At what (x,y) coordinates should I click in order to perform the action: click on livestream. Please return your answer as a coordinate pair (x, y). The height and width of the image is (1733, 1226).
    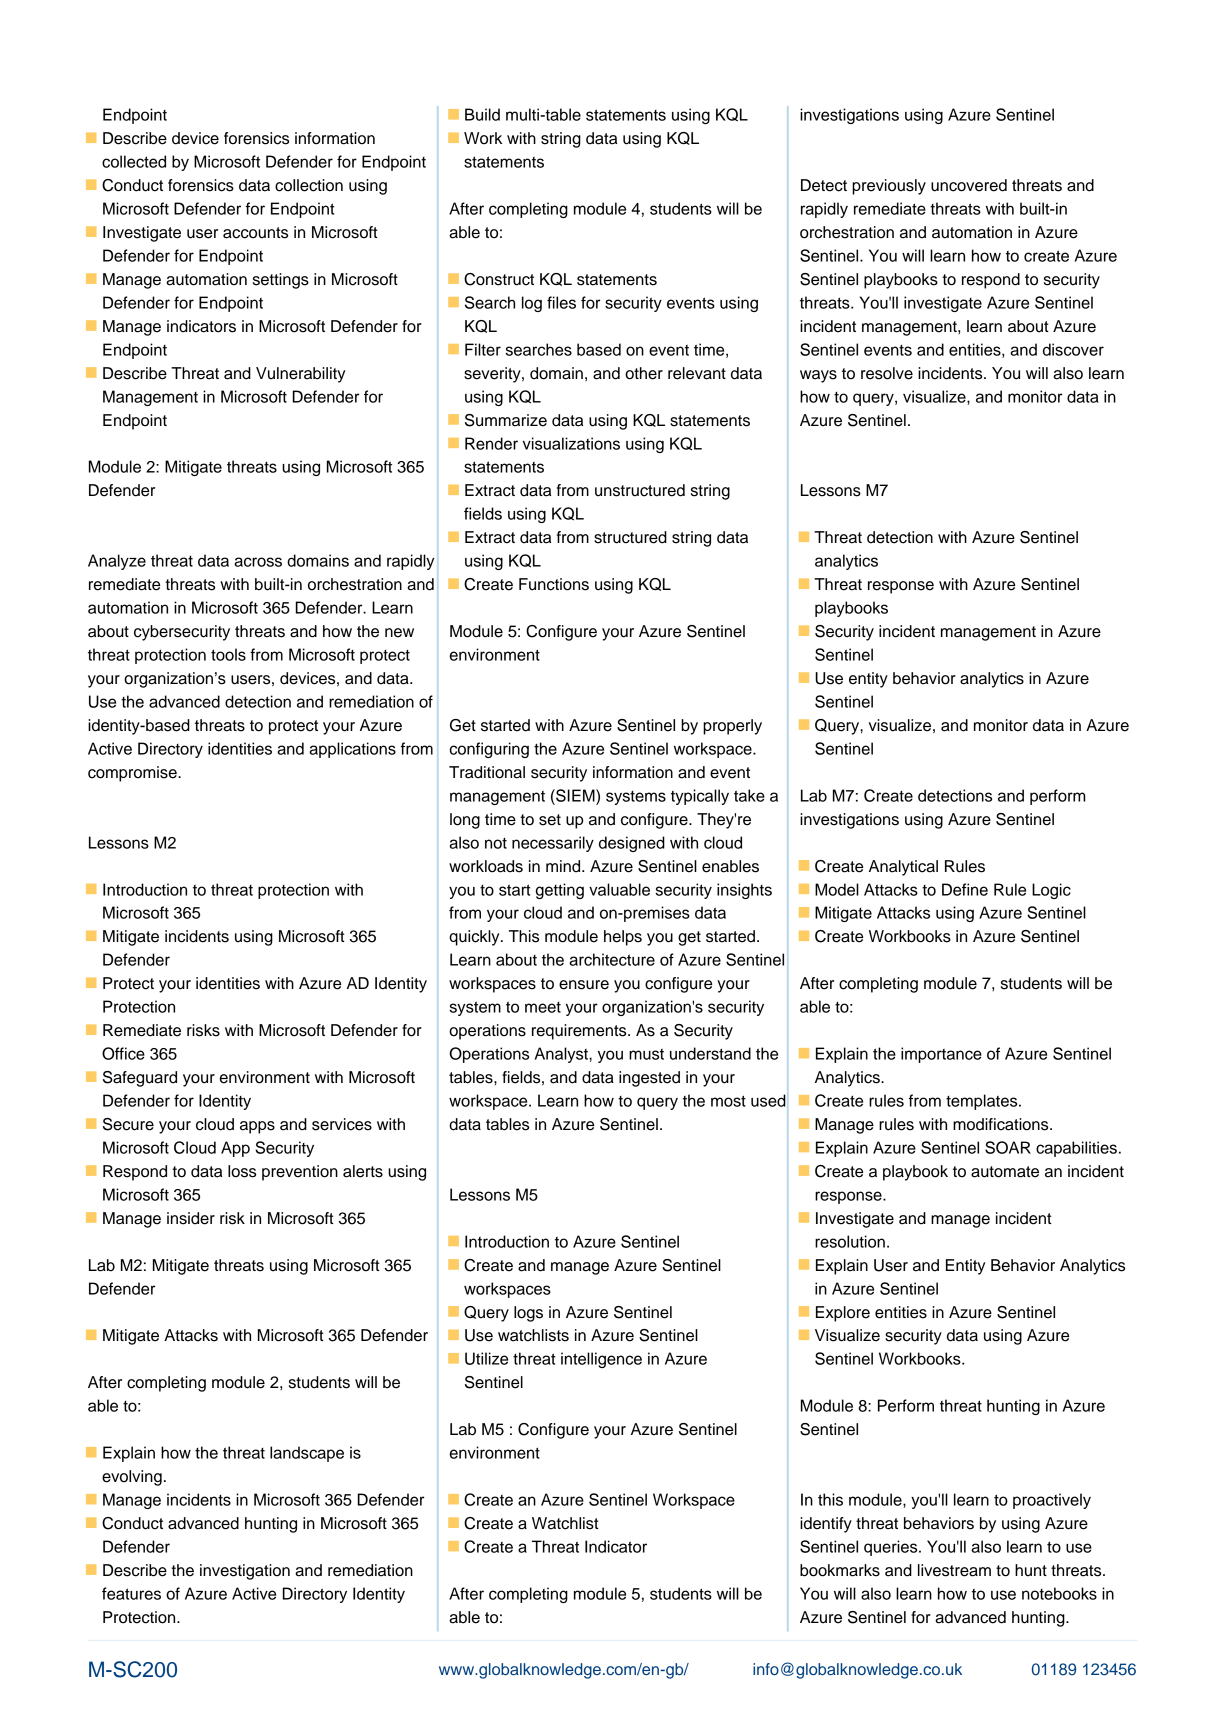
    Looking at the image, I should click on (954, 1570).
